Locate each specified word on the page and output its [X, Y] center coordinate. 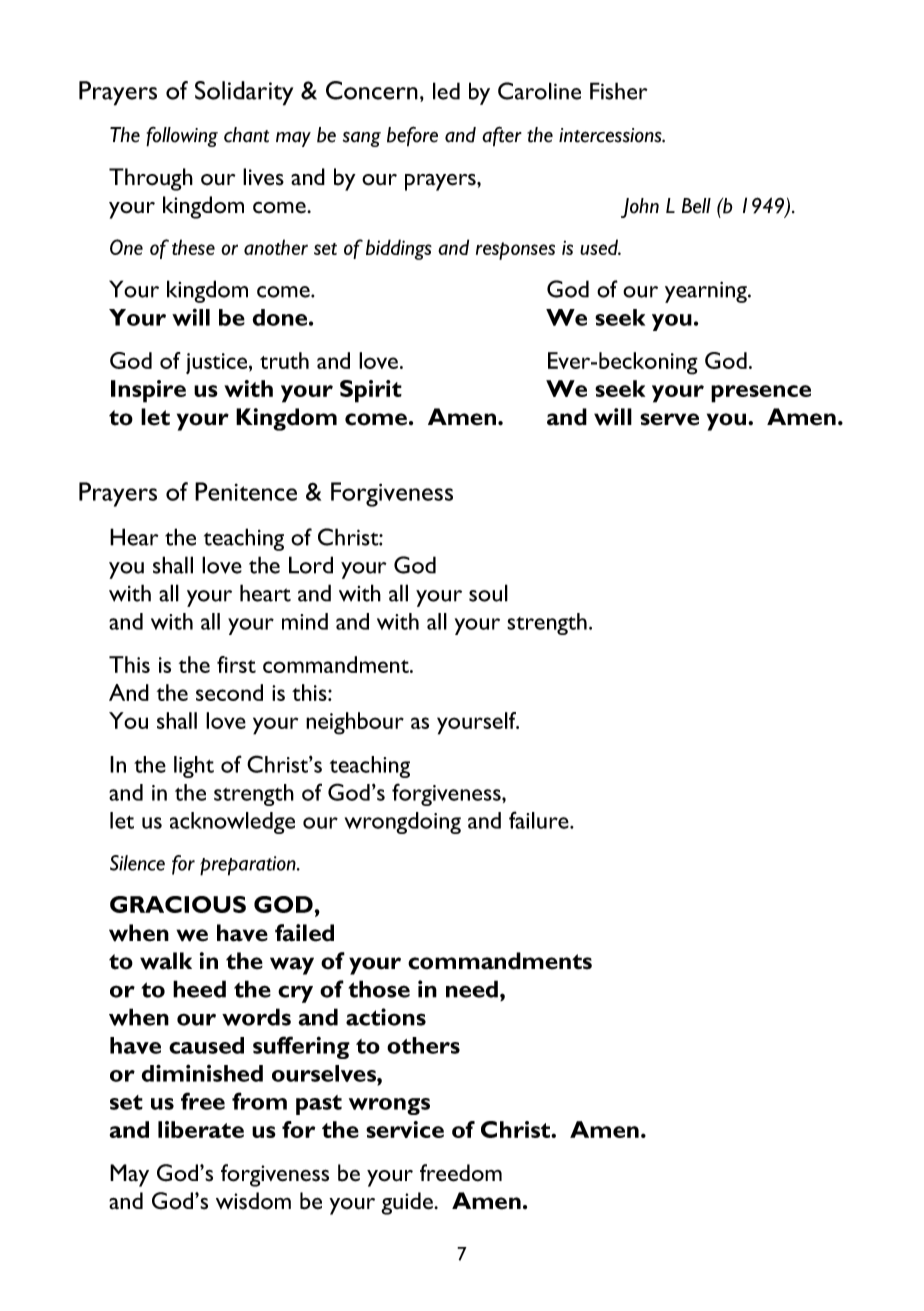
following [182, 137]
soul [488, 593]
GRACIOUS [178, 904]
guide [408, 1203]
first [236, 664]
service [405, 1129]
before [412, 136]
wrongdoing [403, 823]
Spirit [371, 391]
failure [540, 820]
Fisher [619, 91]
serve [669, 419]
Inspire [148, 391]
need [472, 989]
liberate [201, 1129]
